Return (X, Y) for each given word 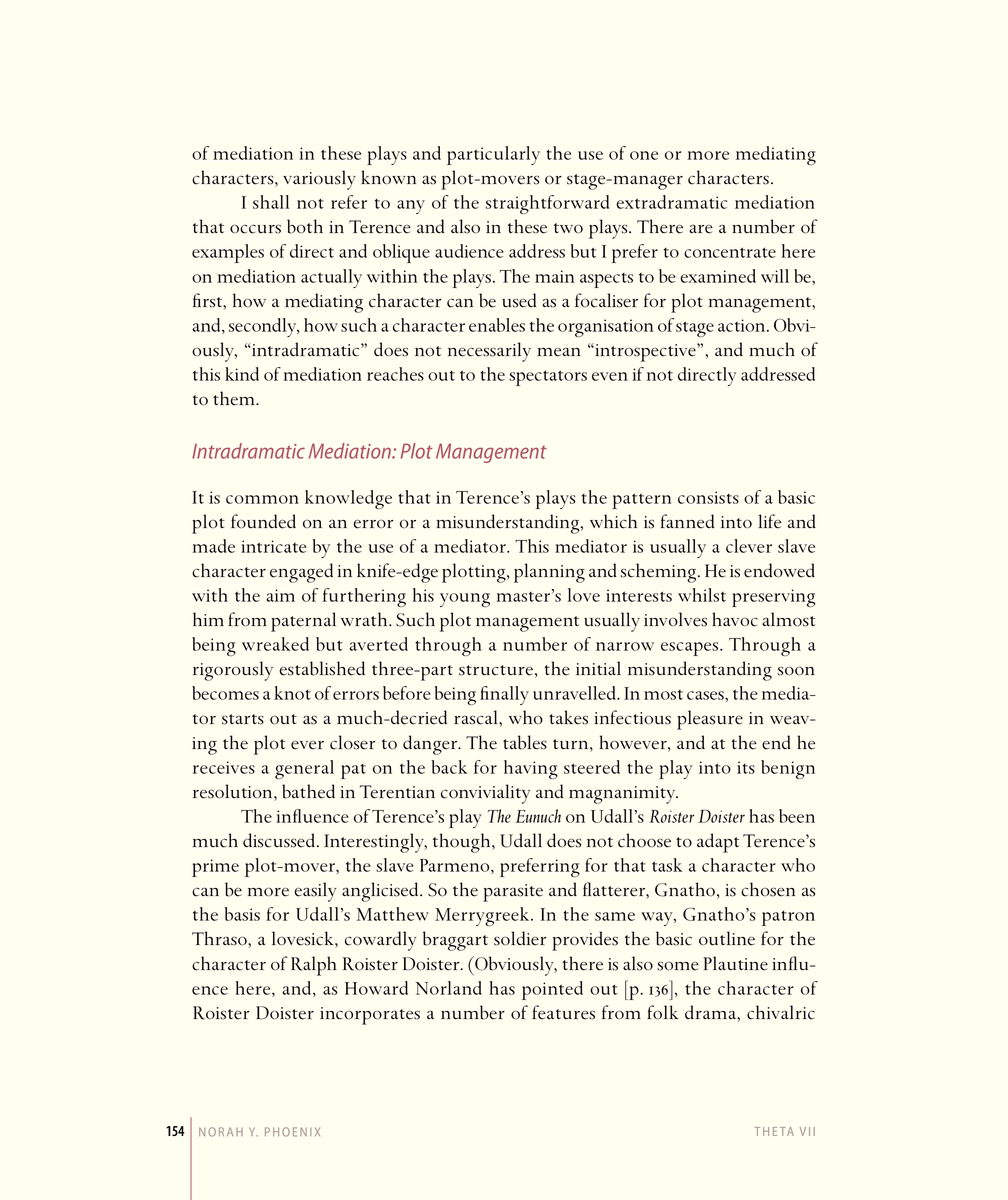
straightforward (547, 204)
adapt (718, 843)
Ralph (313, 966)
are (701, 229)
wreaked (275, 644)
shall (271, 202)
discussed (279, 840)
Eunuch (538, 816)
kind (242, 374)
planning (549, 573)
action (741, 325)
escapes (691, 649)
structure (496, 670)
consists (708, 497)
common (262, 499)
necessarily (489, 352)
